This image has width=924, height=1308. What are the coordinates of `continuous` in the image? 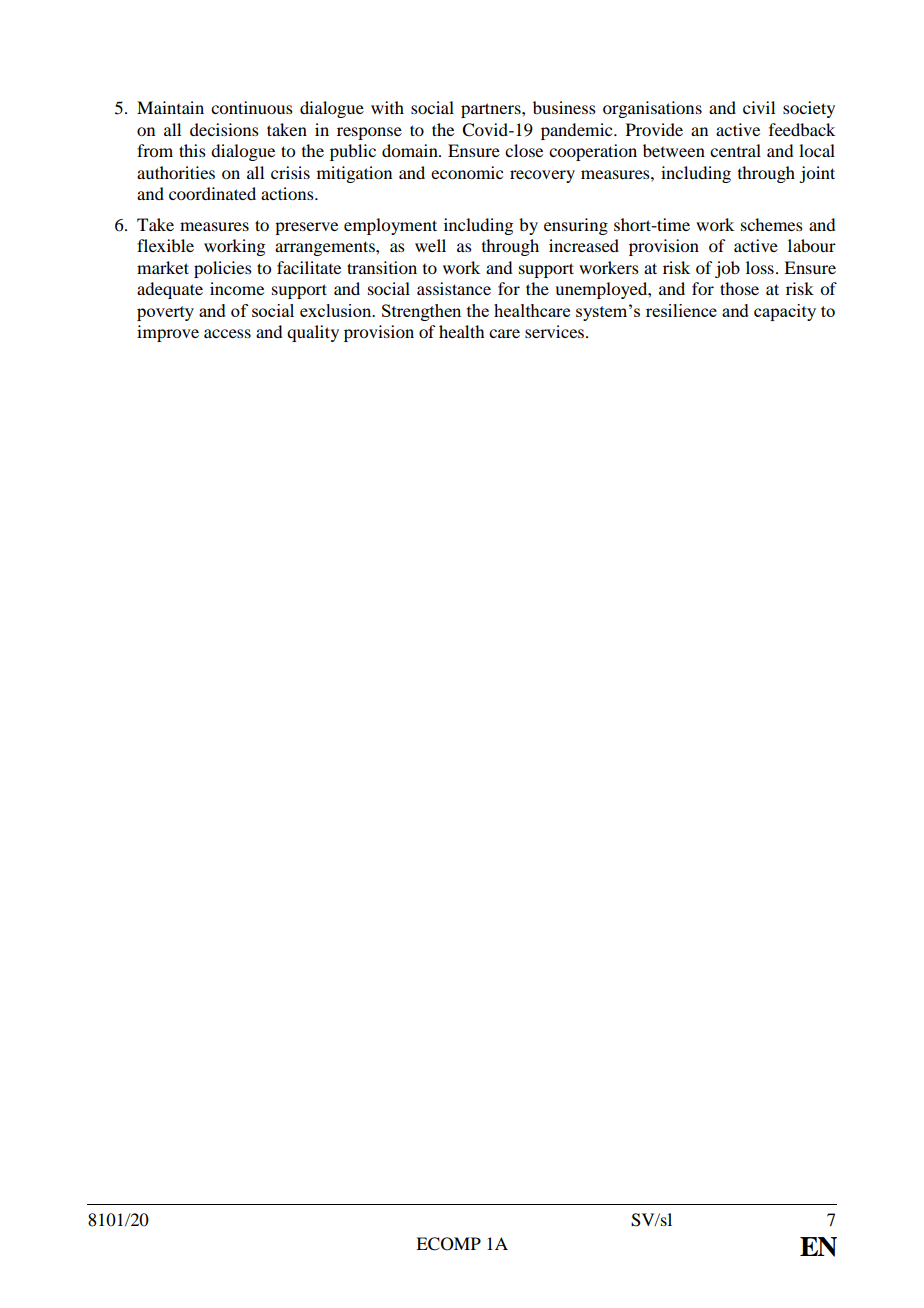 It's located at (252, 107).
